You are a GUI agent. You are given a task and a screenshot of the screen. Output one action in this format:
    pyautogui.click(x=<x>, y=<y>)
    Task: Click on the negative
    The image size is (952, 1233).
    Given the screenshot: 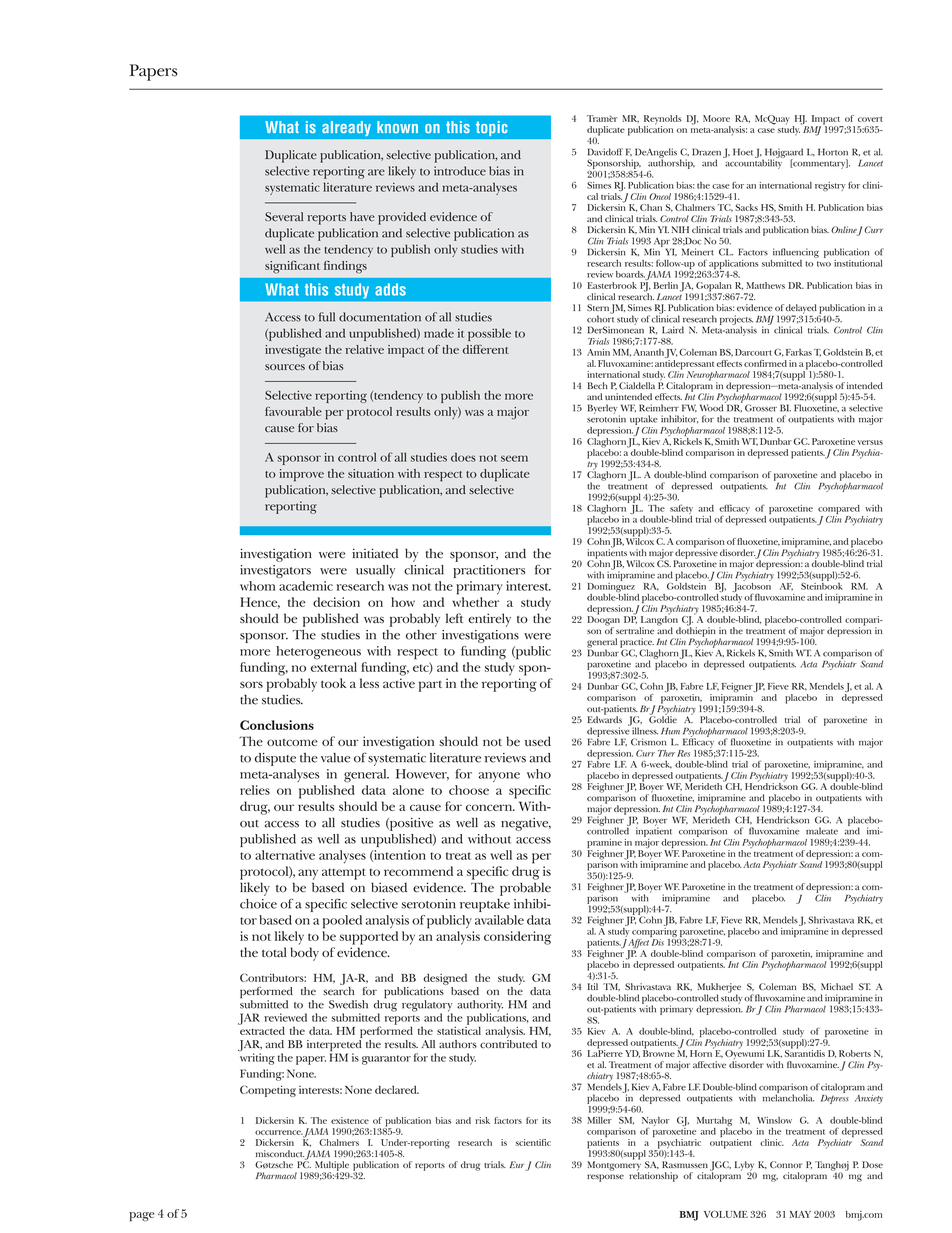 What is the action you would take?
    pyautogui.click(x=526, y=824)
